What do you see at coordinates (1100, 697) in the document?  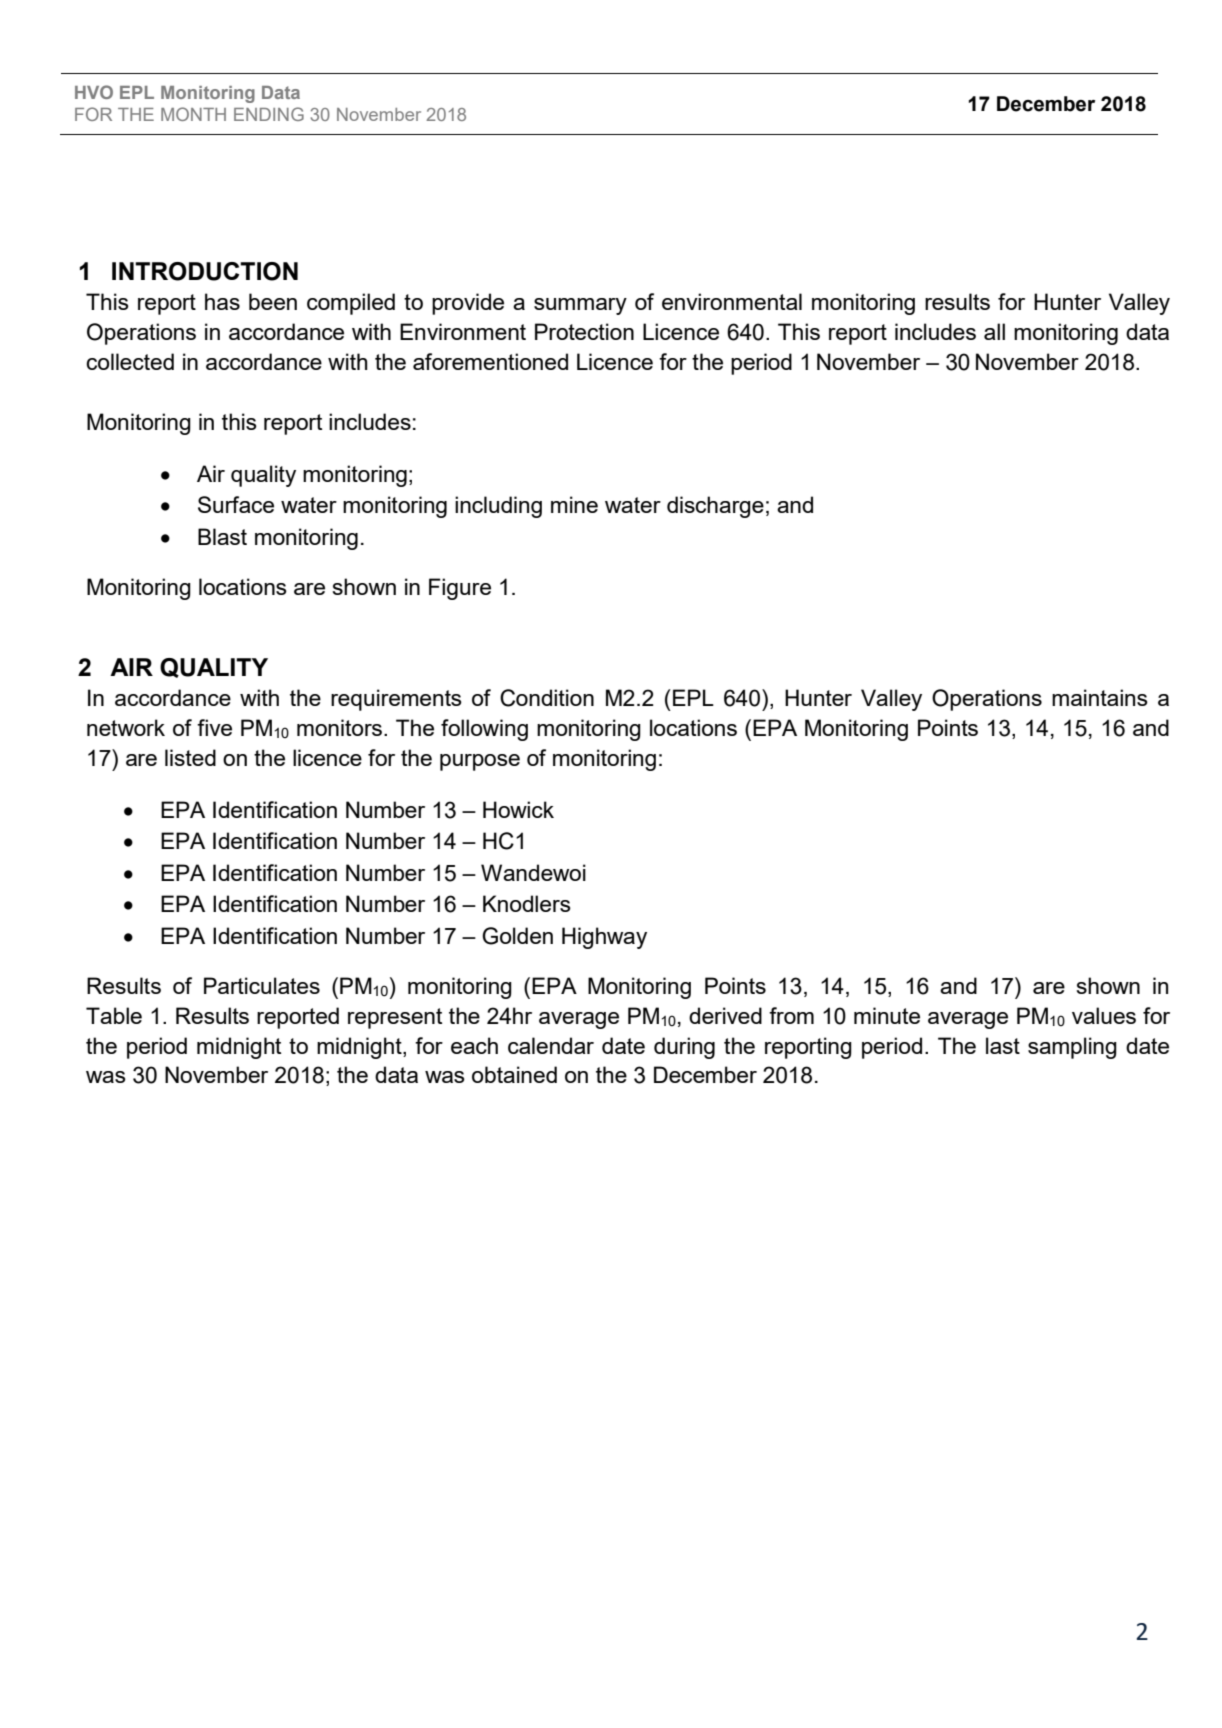 I see `maintains` at bounding box center [1100, 697].
